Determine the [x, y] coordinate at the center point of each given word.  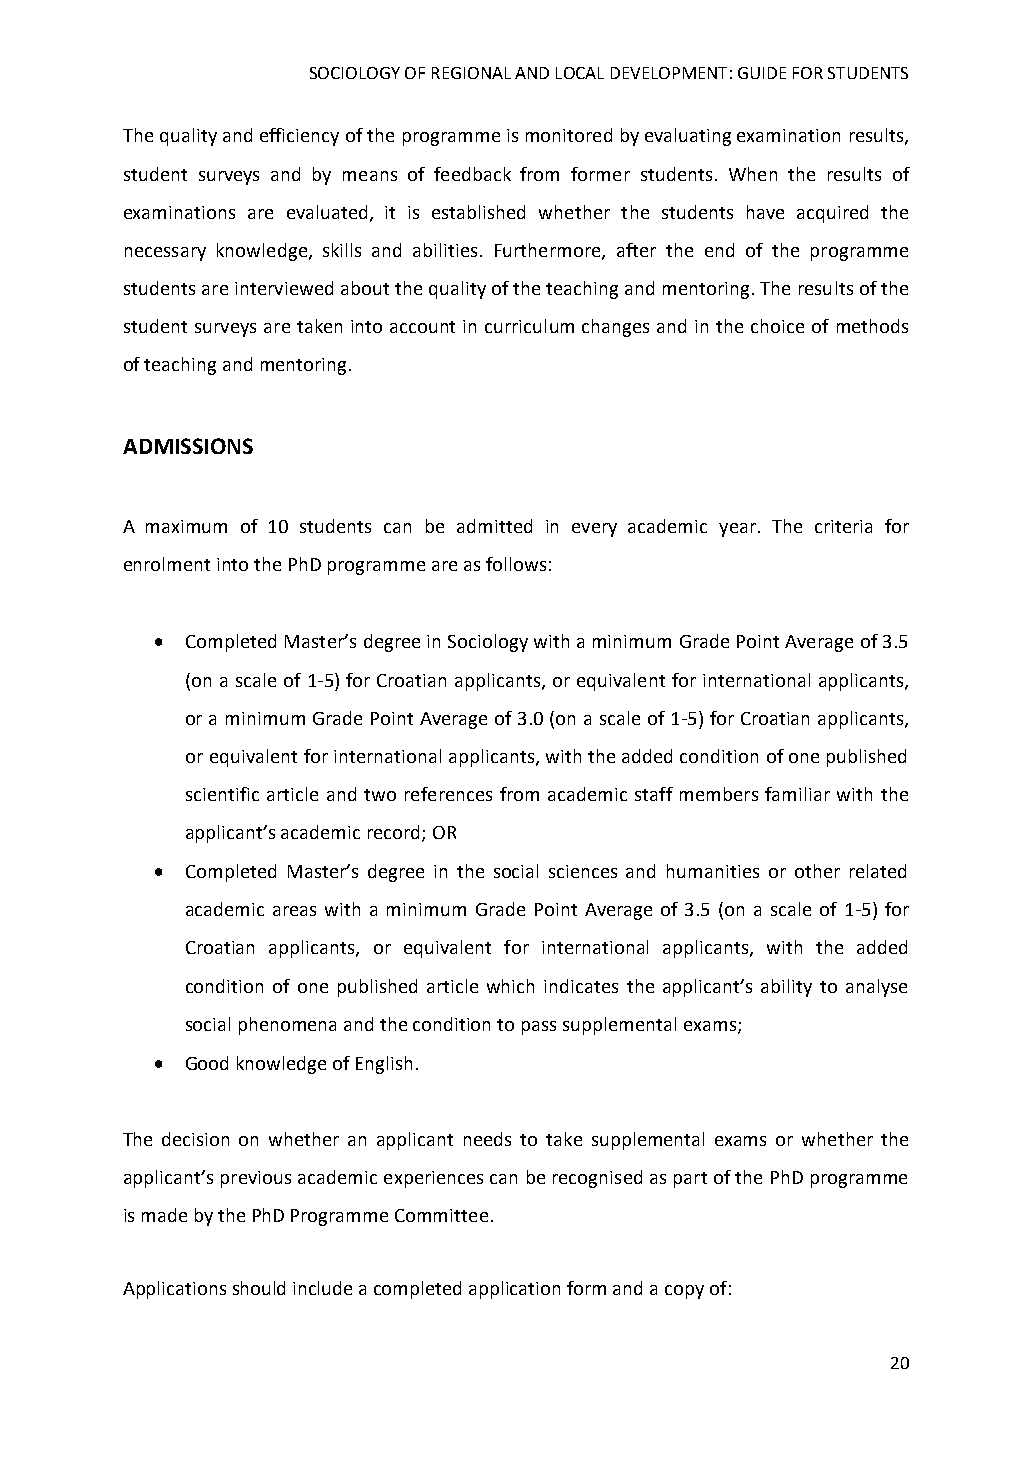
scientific [222, 794]
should [259, 1288]
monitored [569, 135]
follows [516, 564]
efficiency [299, 137]
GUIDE [762, 73]
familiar [797, 794]
